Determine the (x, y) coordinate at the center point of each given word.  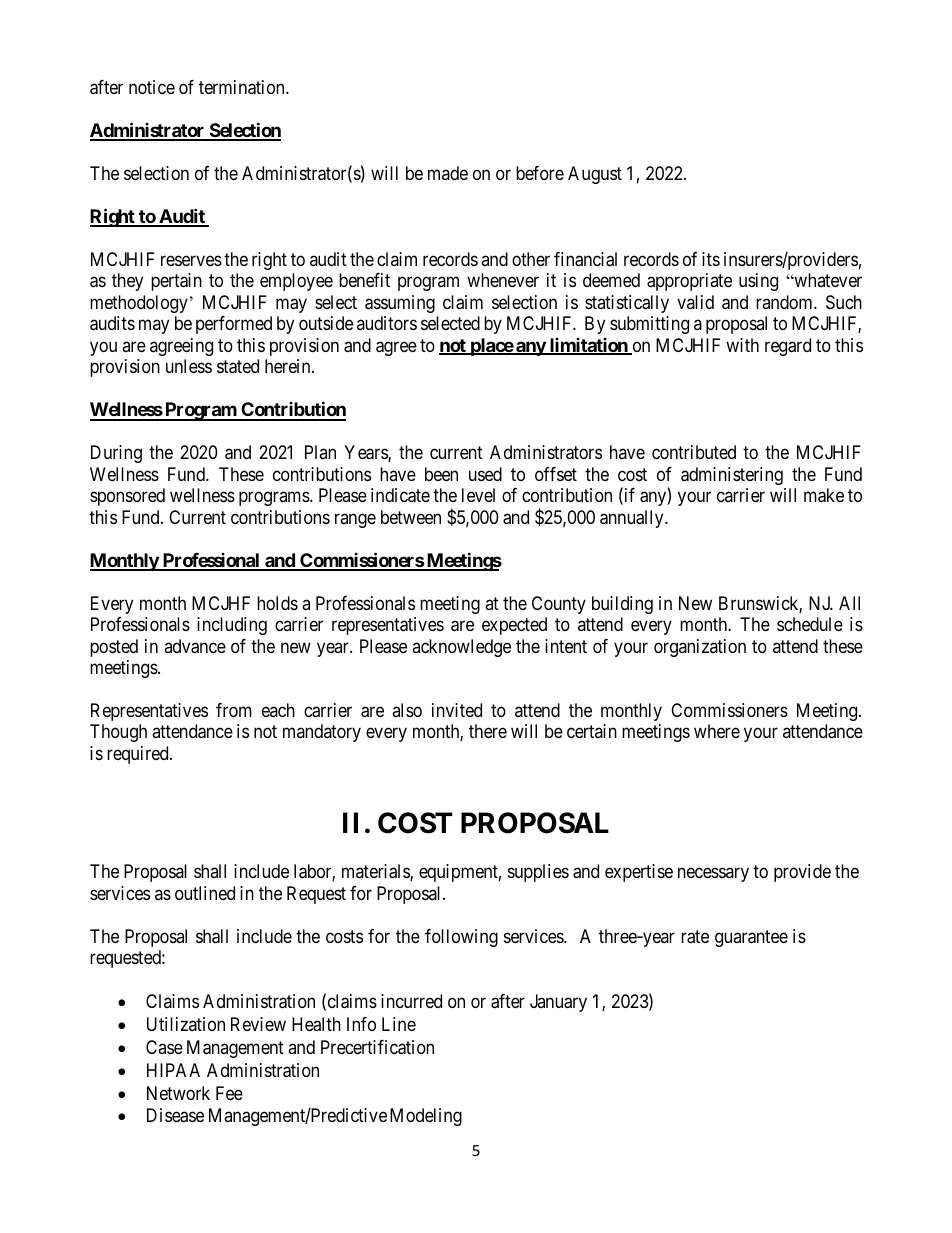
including (232, 626)
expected (514, 626)
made (448, 173)
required (139, 755)
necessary (713, 874)
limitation (588, 346)
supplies (538, 873)
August (595, 175)
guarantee (751, 938)
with (742, 345)
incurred (411, 1001)
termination (243, 87)
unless (189, 366)
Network (178, 1093)
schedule (810, 624)
